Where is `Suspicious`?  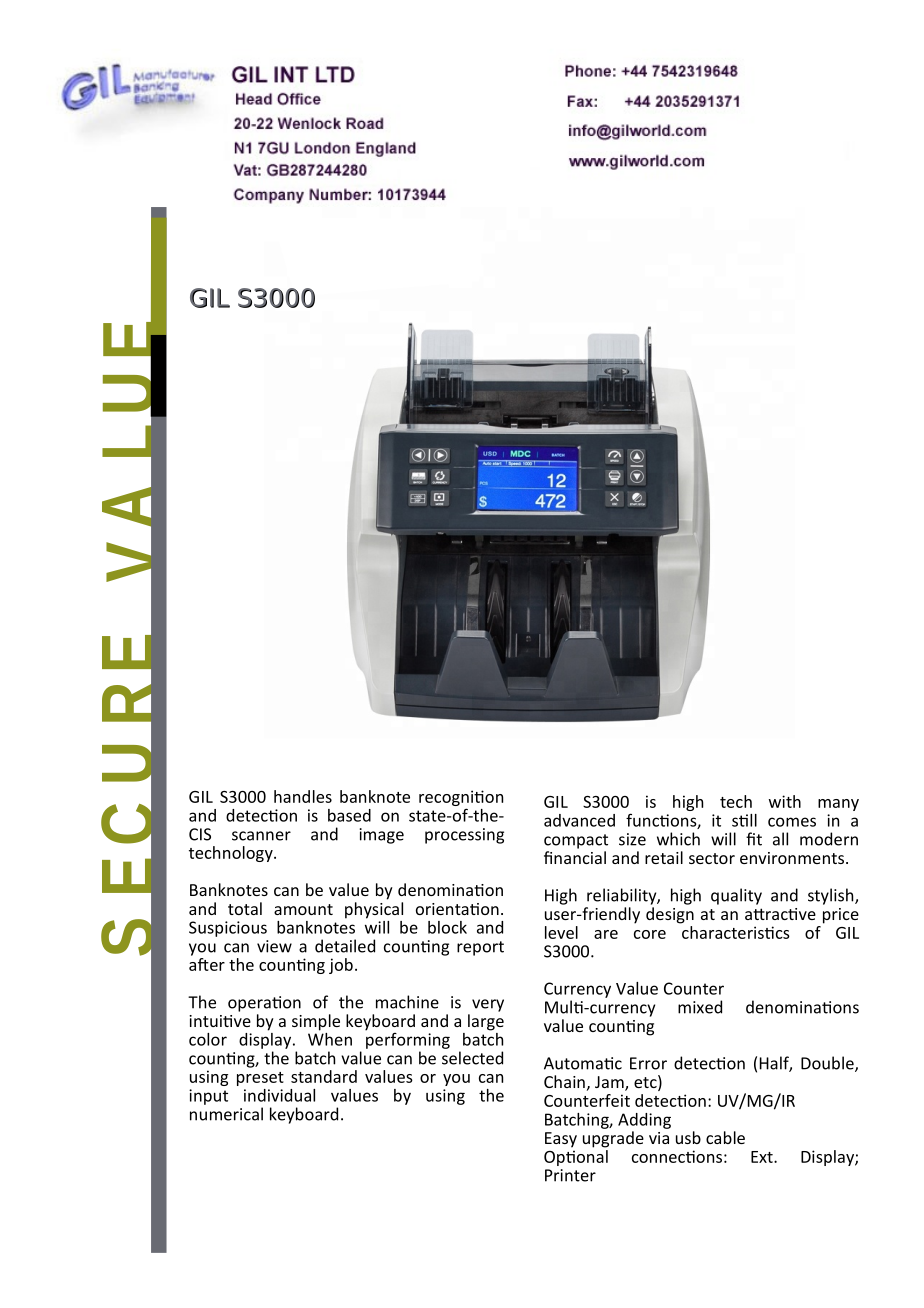 Suspicious is located at coordinates (228, 929).
